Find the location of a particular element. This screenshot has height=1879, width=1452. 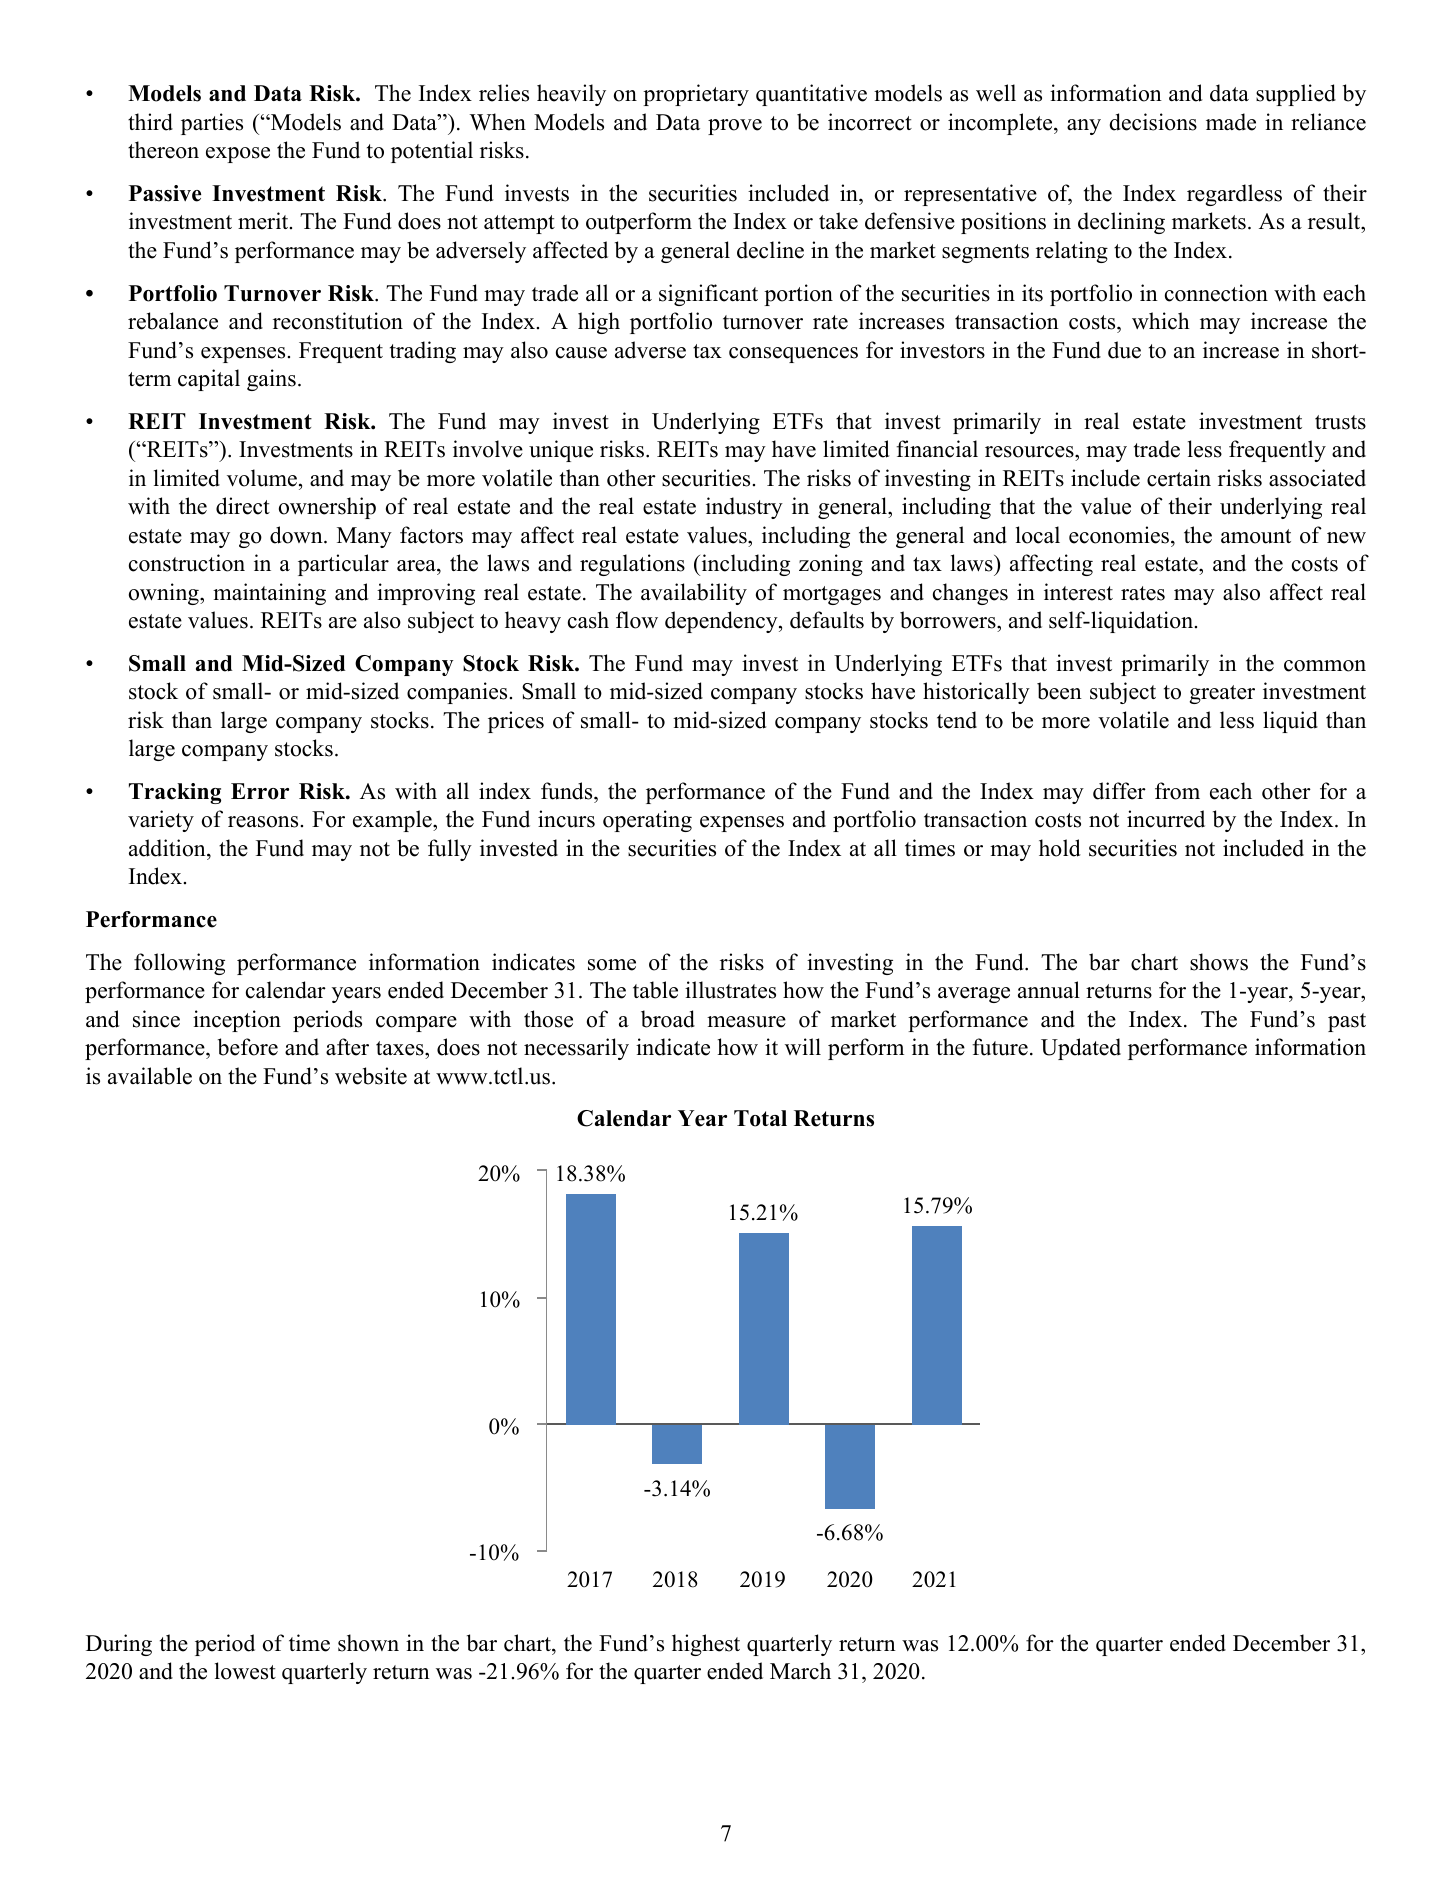

reasons is located at coordinates (263, 822).
